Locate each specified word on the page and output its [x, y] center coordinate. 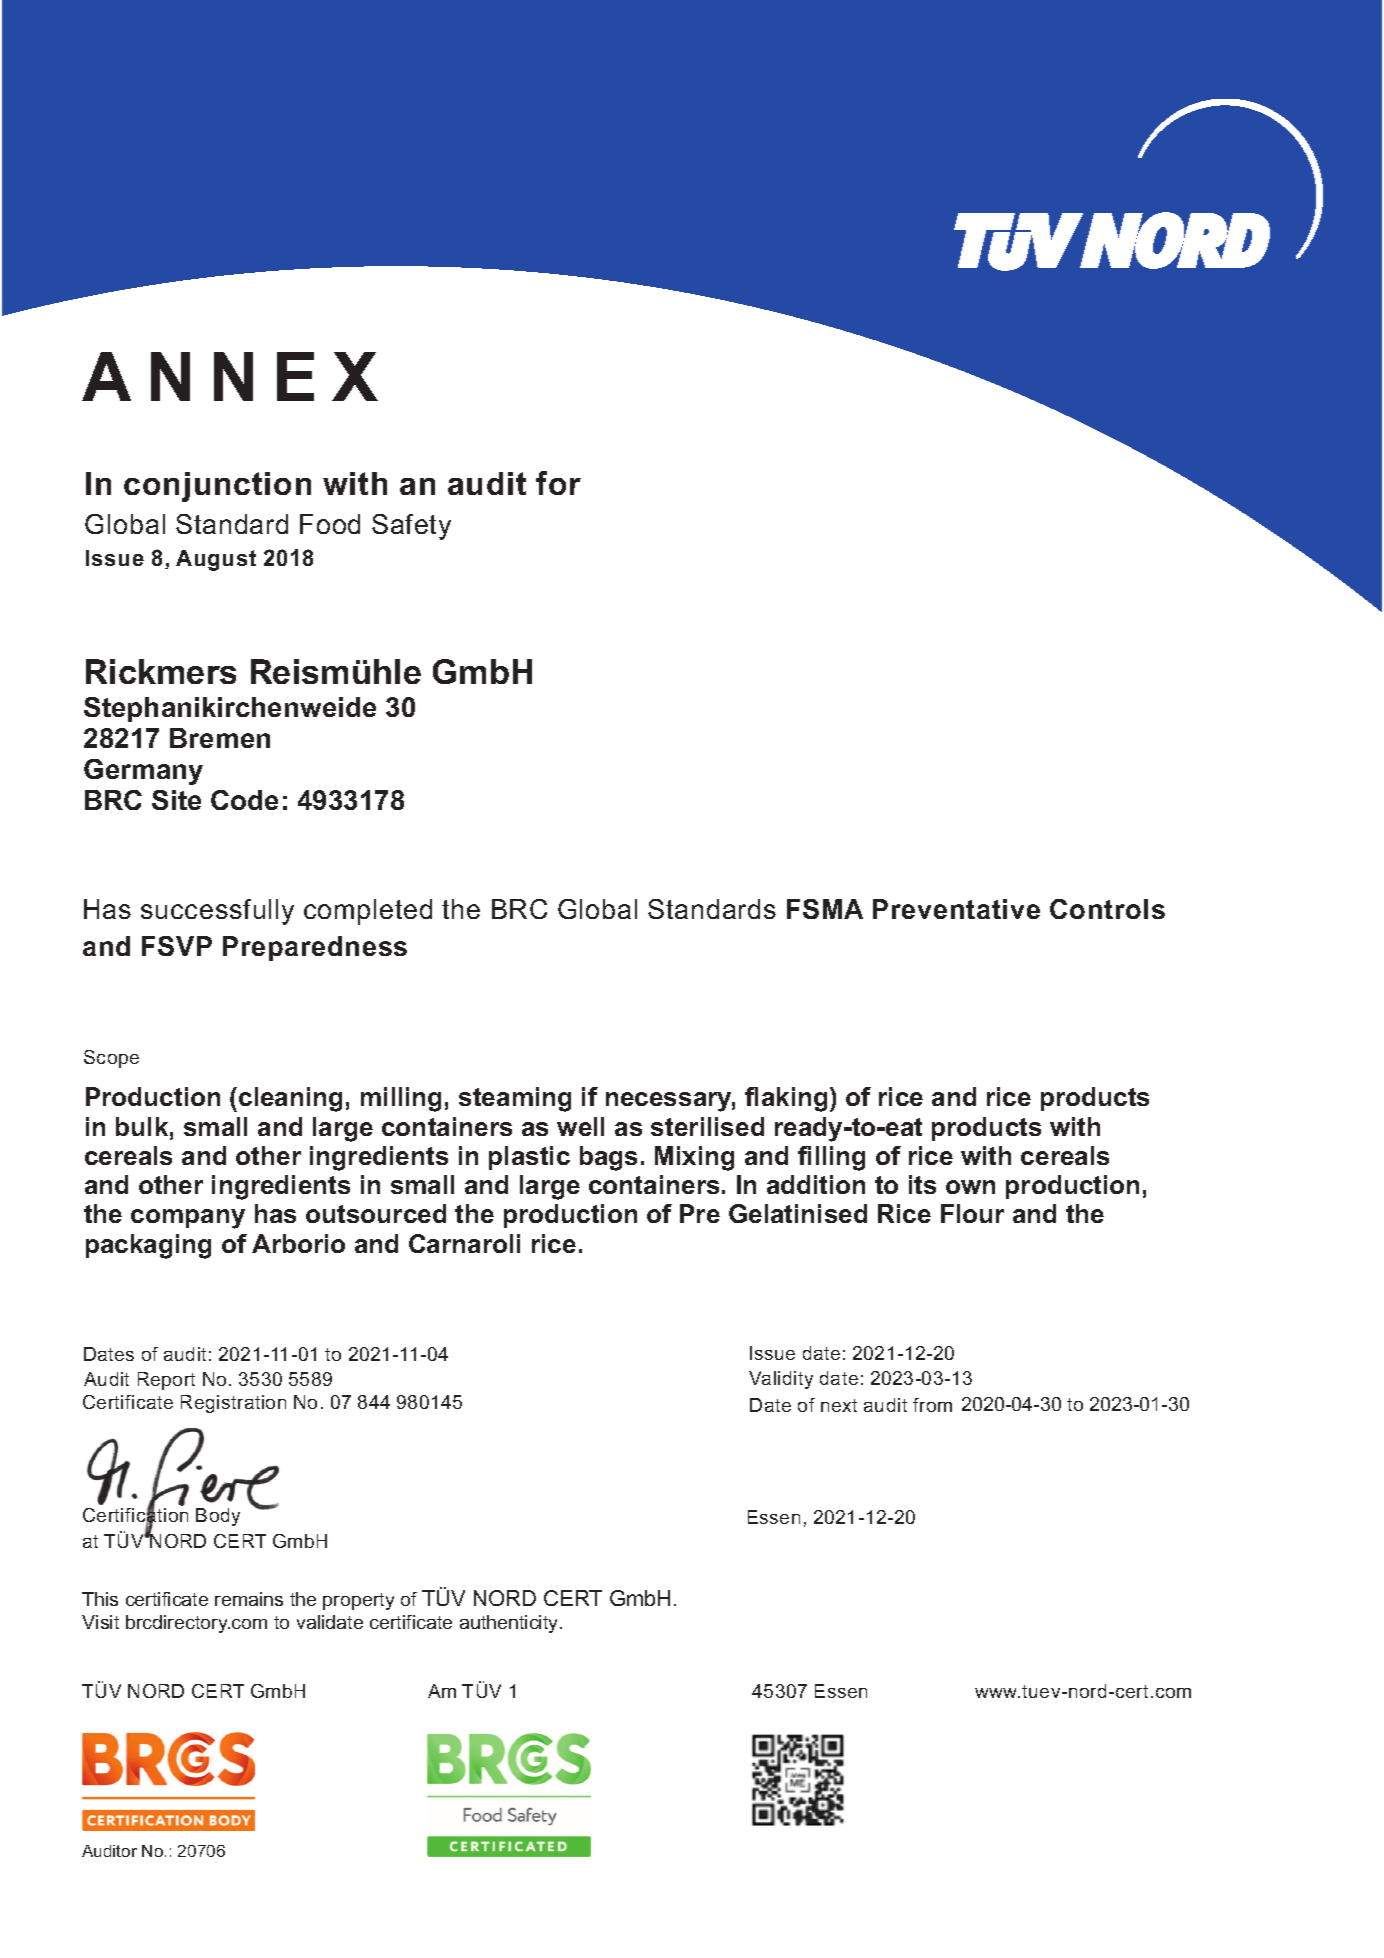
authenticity [510, 1624]
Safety [411, 527]
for [558, 483]
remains [249, 1599]
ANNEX [230, 376]
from [932, 1405]
